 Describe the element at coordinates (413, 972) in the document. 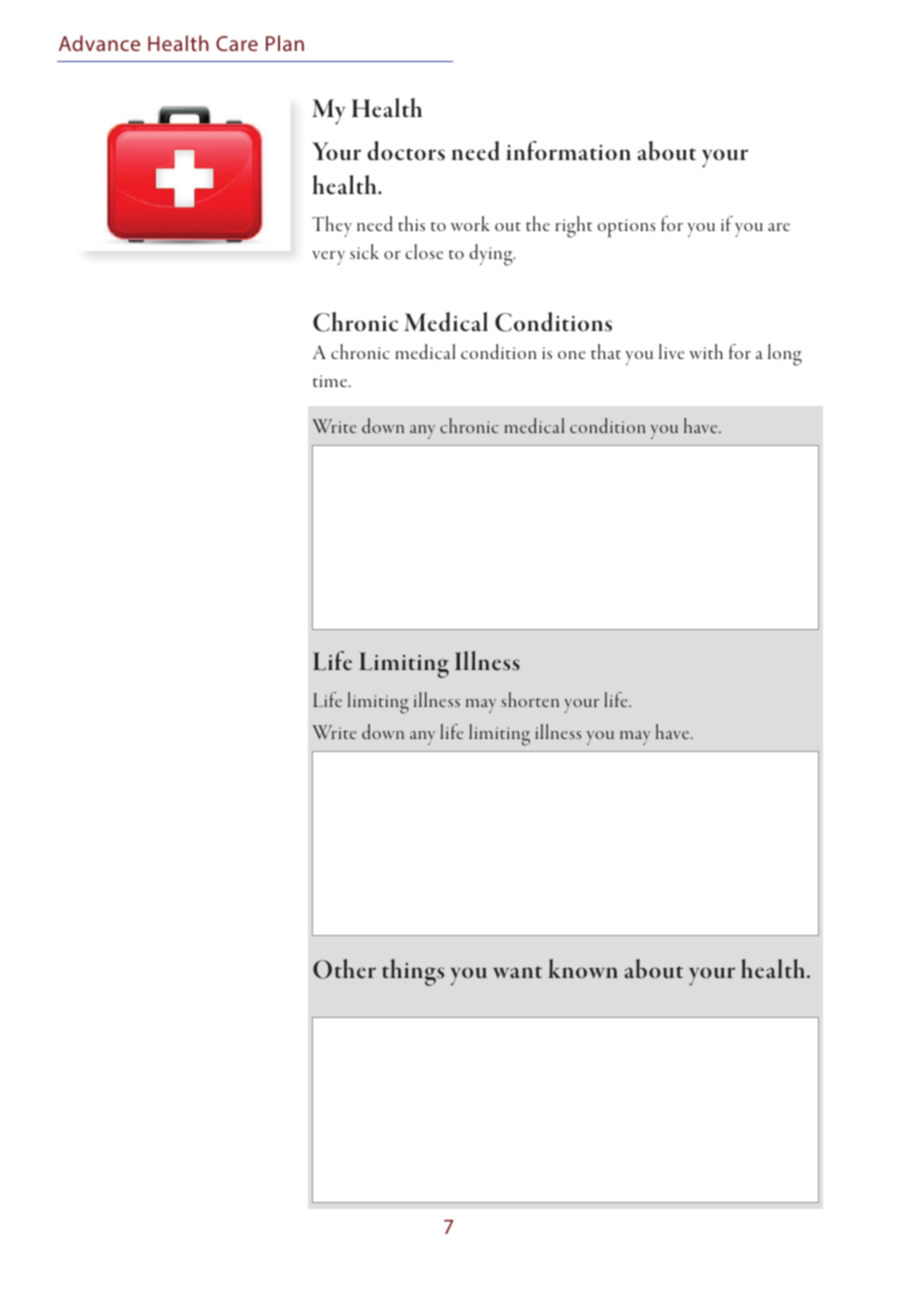

I see `things` at that location.
